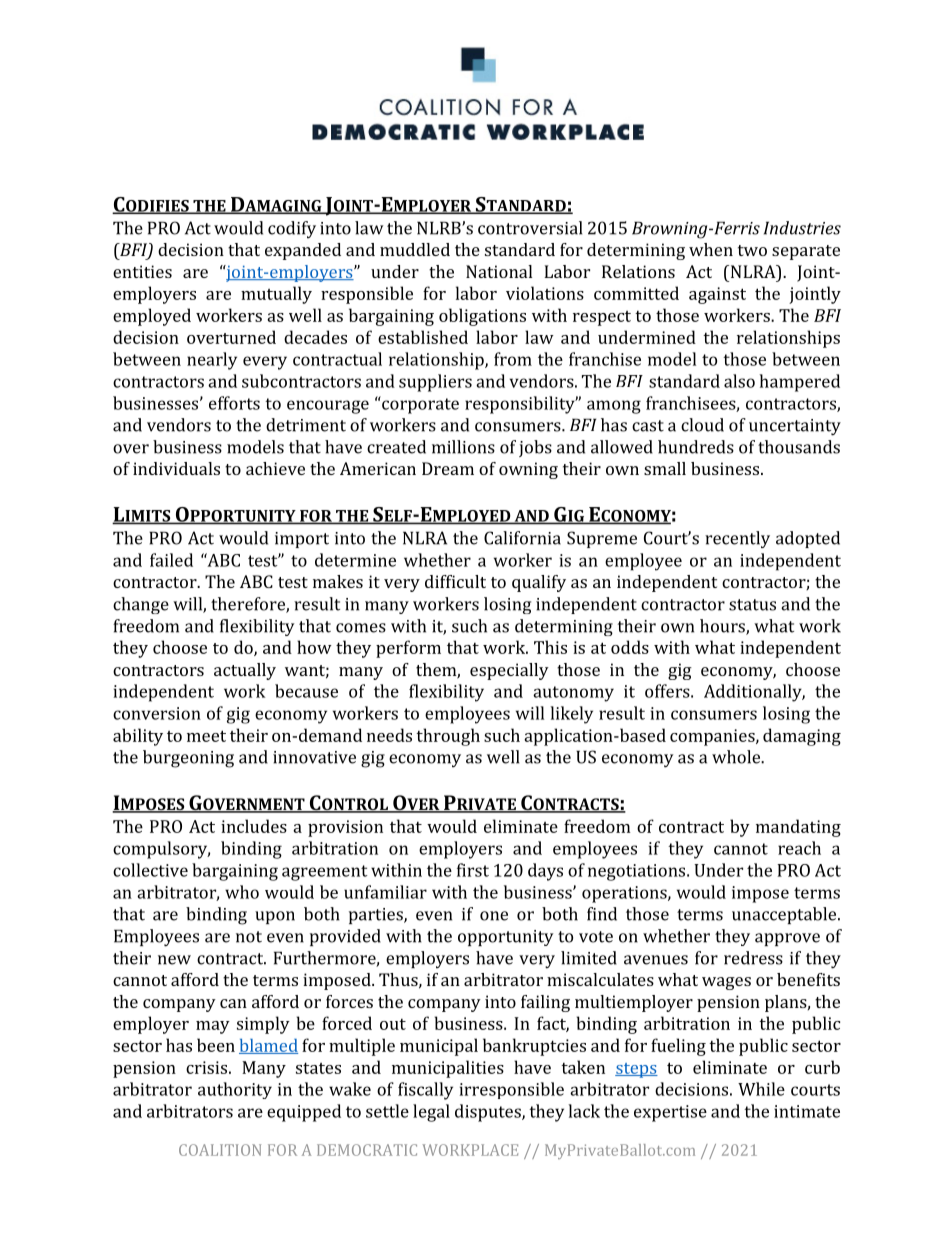 The height and width of the screenshot is (1233, 952). Describe the element at coordinates (499, 271) in the screenshot. I see `National` at that location.
